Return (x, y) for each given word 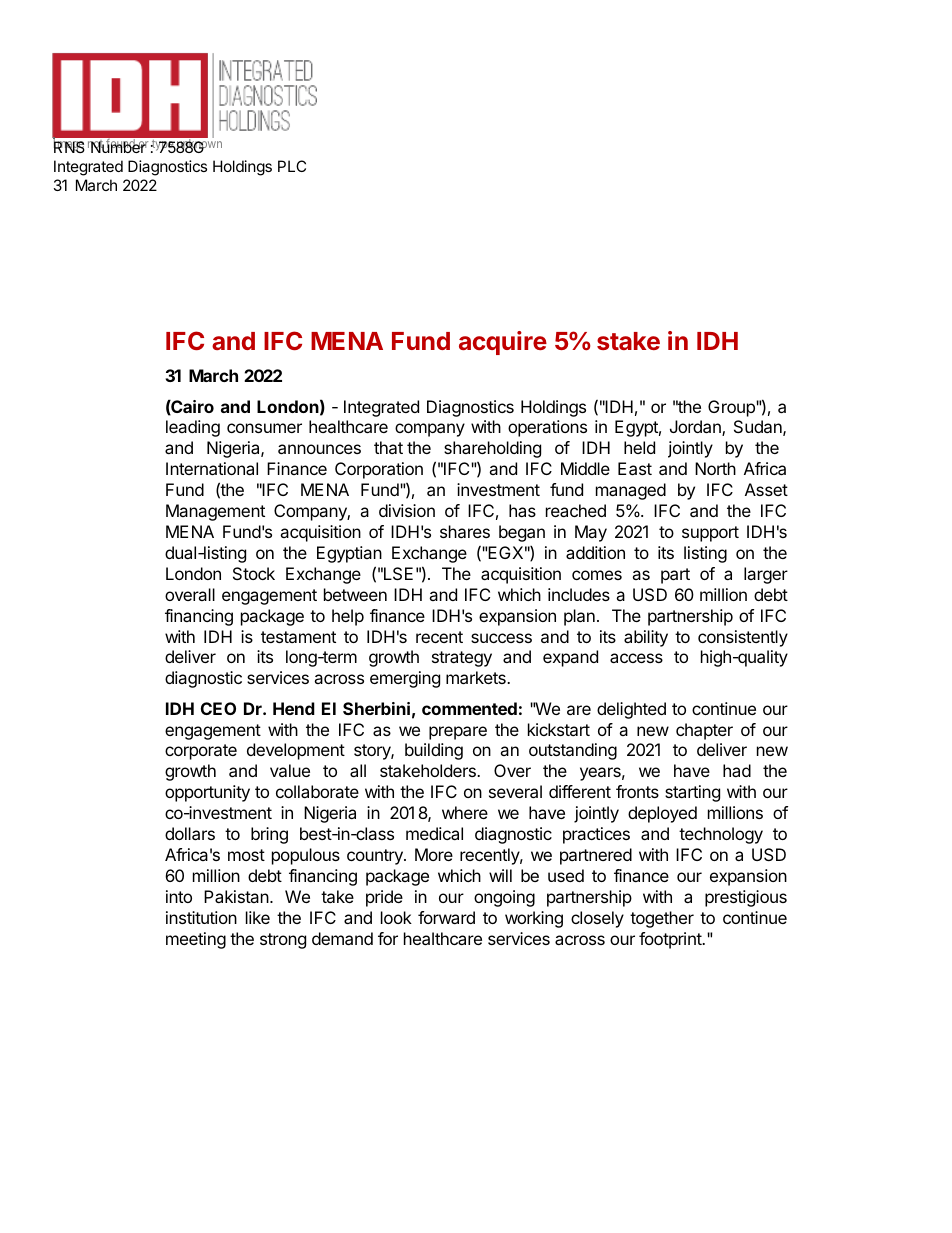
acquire (503, 343)
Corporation (379, 470)
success (501, 638)
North (715, 468)
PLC (292, 166)
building (434, 751)
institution (201, 917)
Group (732, 408)
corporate (201, 752)
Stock (254, 573)
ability (646, 638)
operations (547, 428)
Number (118, 146)
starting (692, 793)
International (212, 468)
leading (193, 428)
